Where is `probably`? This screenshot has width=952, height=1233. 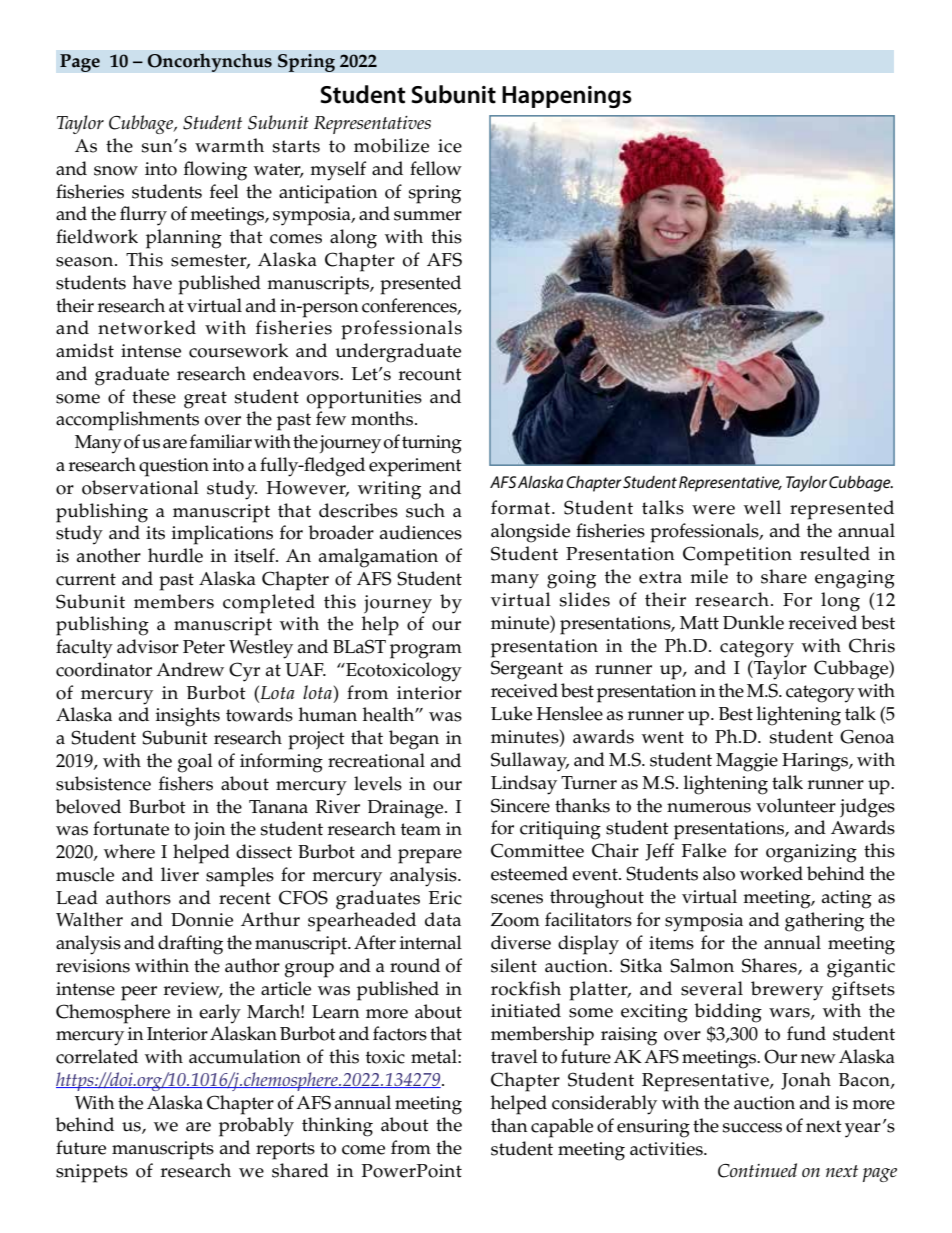 probably is located at coordinates (256, 1127).
